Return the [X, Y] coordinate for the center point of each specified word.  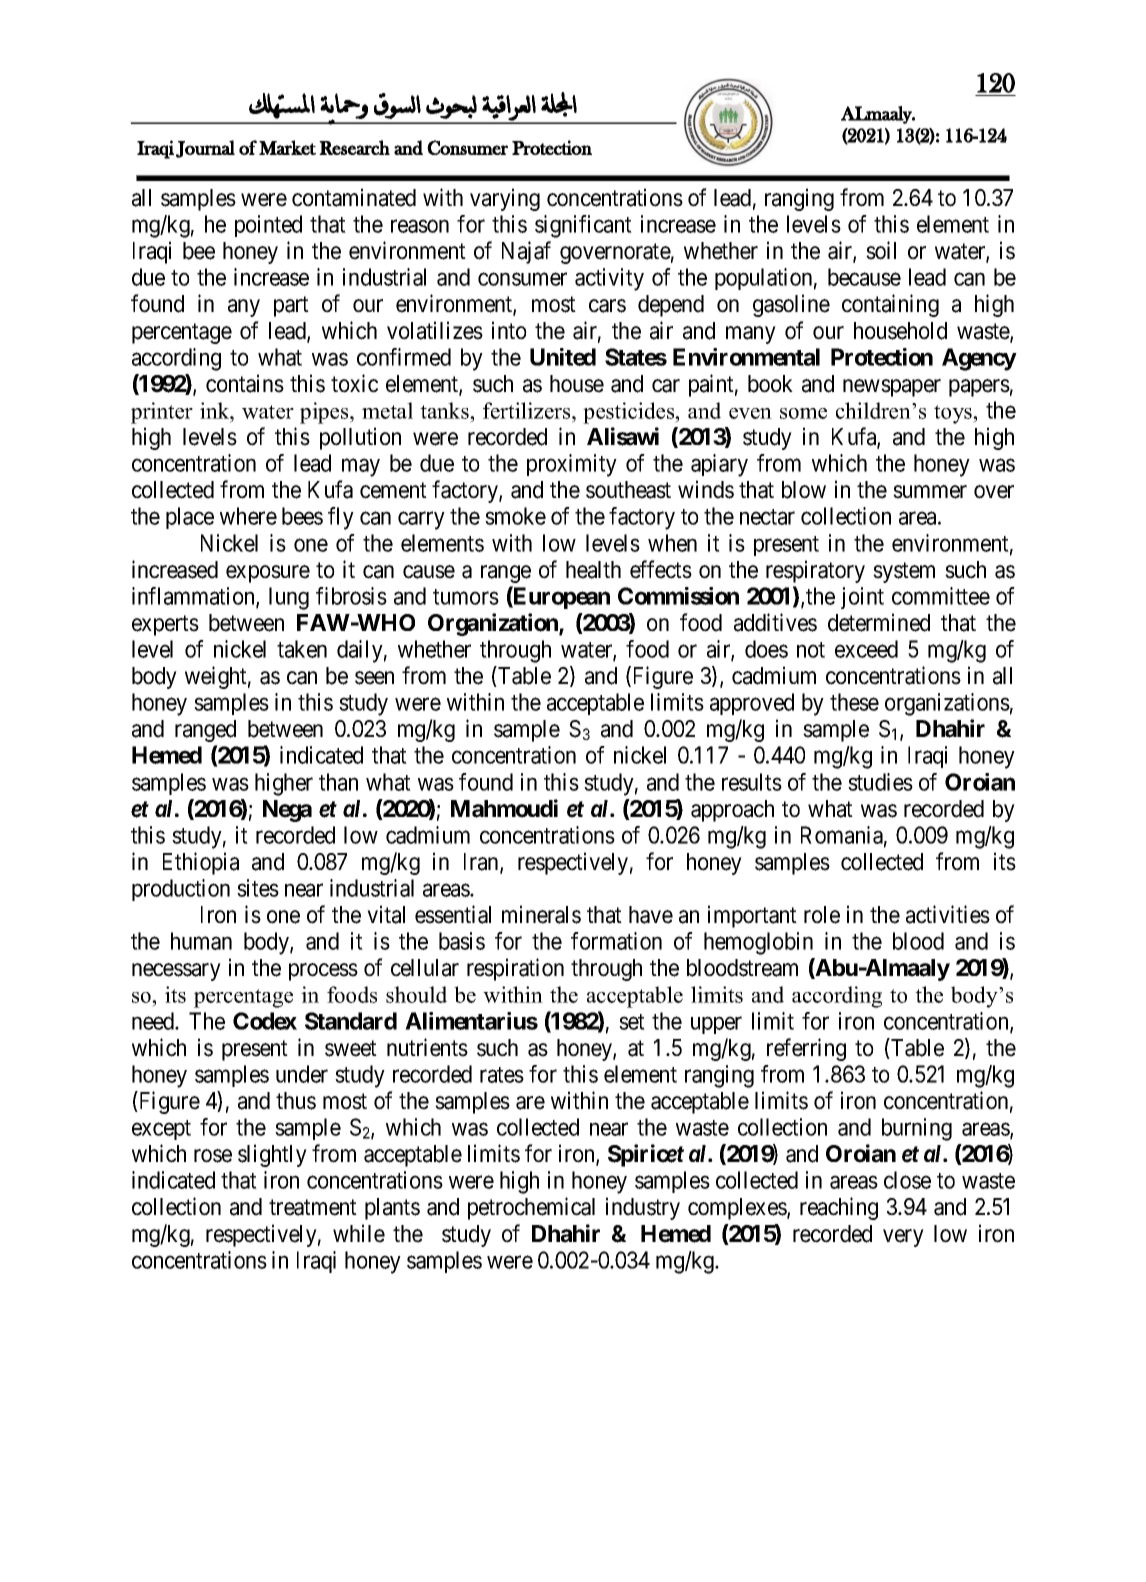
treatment [313, 1208]
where [248, 516]
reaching [839, 1208]
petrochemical [531, 1208]
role [822, 915]
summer [930, 492]
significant [583, 226]
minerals [541, 914]
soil [881, 250]
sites [258, 888]
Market [287, 147]
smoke [515, 516]
